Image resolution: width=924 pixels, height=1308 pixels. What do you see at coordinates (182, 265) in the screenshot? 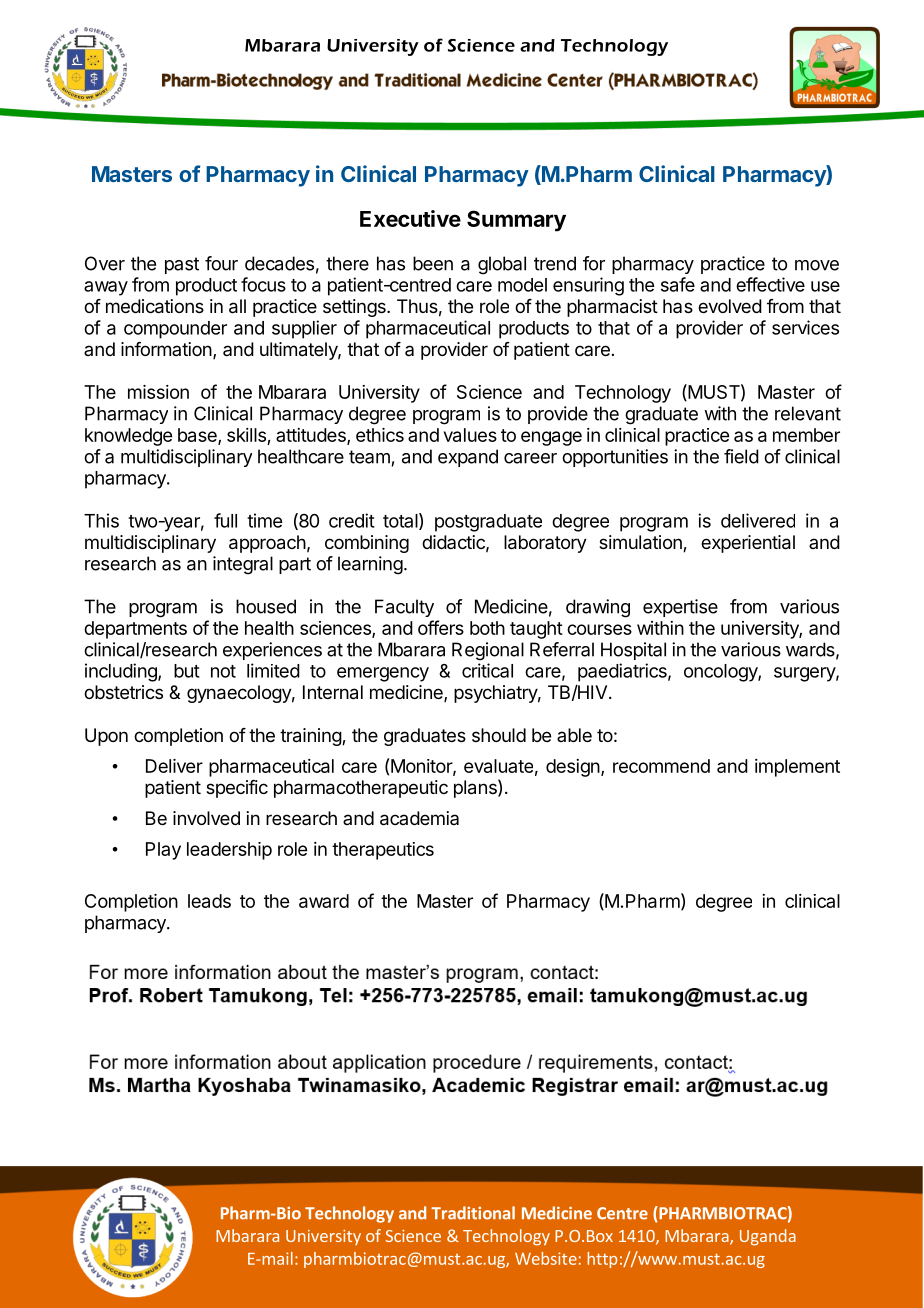
I see `past` at bounding box center [182, 265].
